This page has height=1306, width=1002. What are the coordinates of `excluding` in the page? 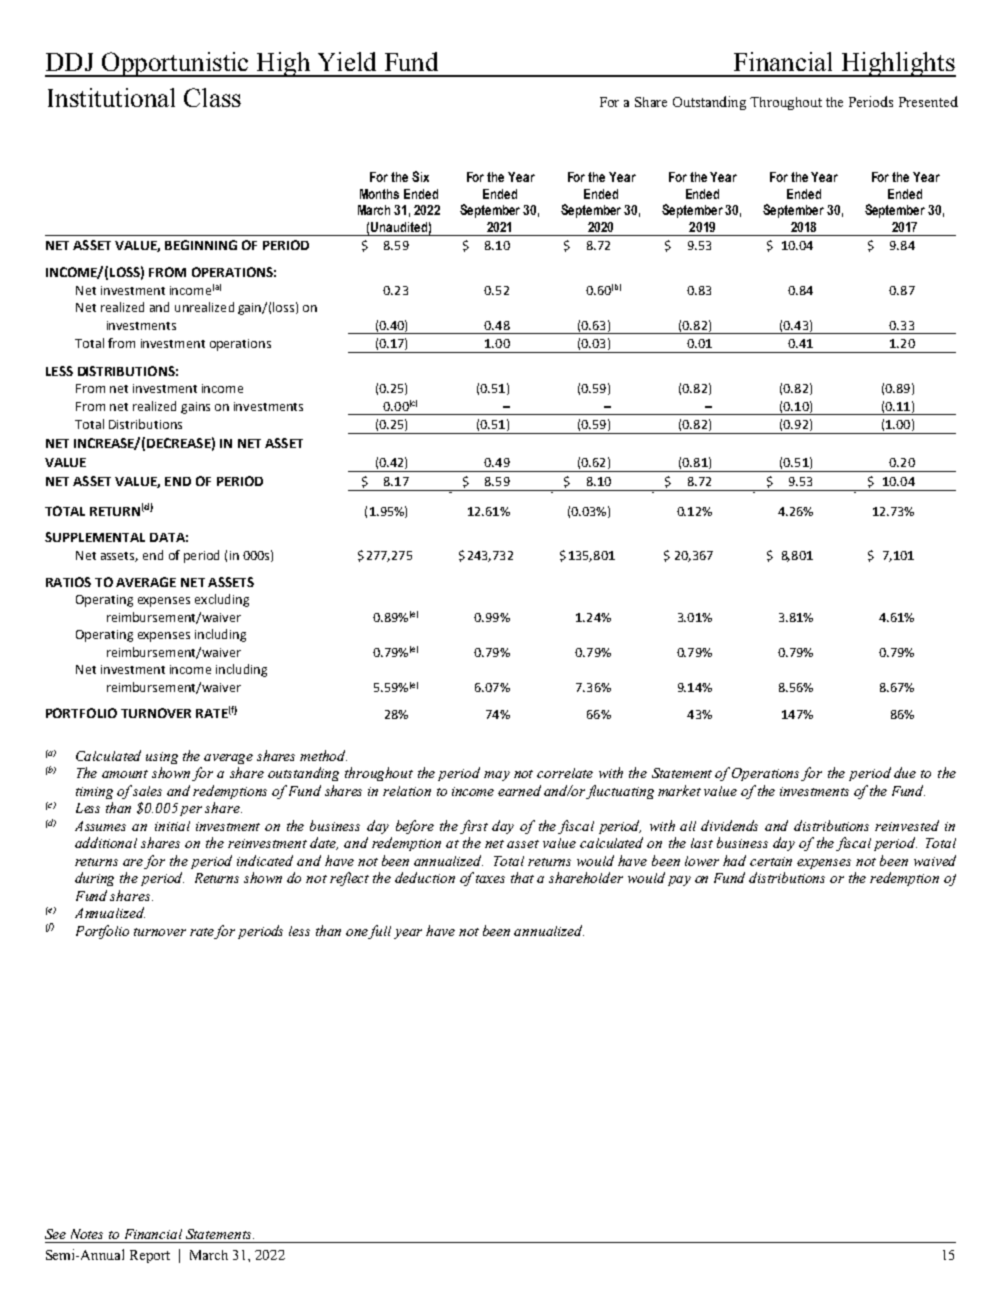 It's located at (222, 600).
